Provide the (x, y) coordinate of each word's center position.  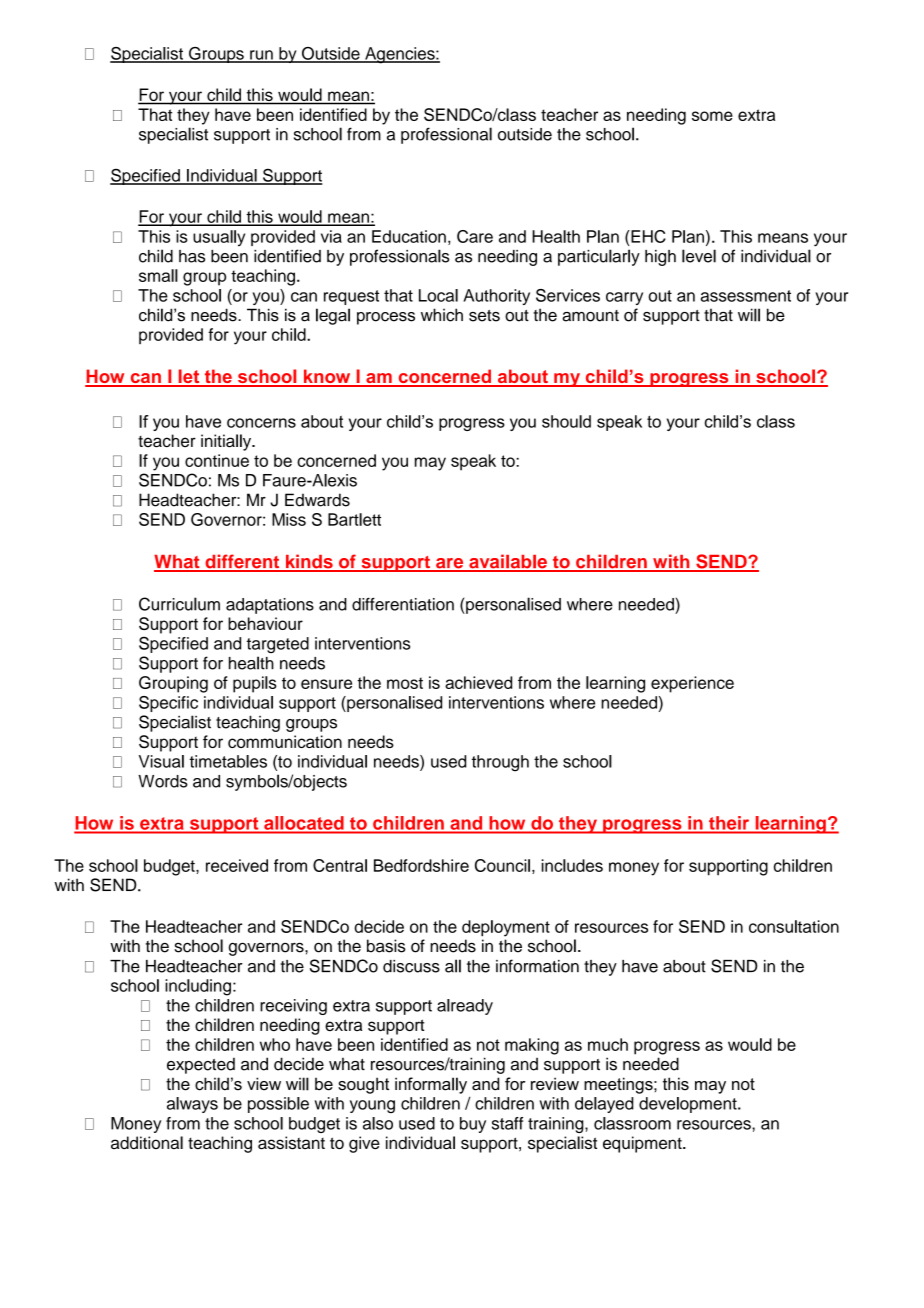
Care (475, 236)
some (712, 116)
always (192, 1105)
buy (473, 1125)
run (261, 56)
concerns (261, 423)
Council (502, 865)
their (729, 823)
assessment (746, 296)
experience (692, 684)
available (508, 562)
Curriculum (179, 604)
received (237, 865)
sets (484, 316)
